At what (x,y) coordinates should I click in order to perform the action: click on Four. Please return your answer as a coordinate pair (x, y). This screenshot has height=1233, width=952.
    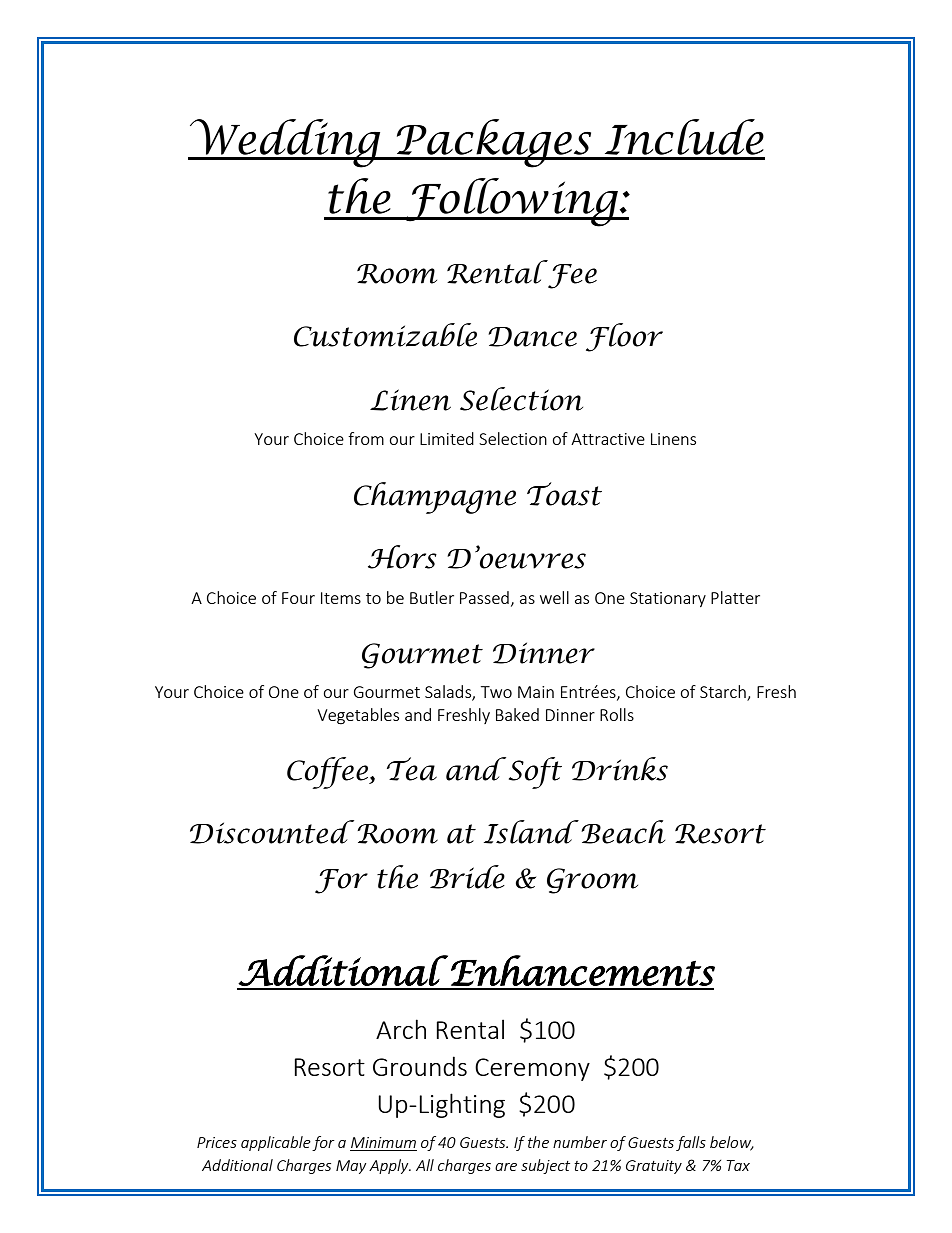
    Looking at the image, I should click on (298, 598).
